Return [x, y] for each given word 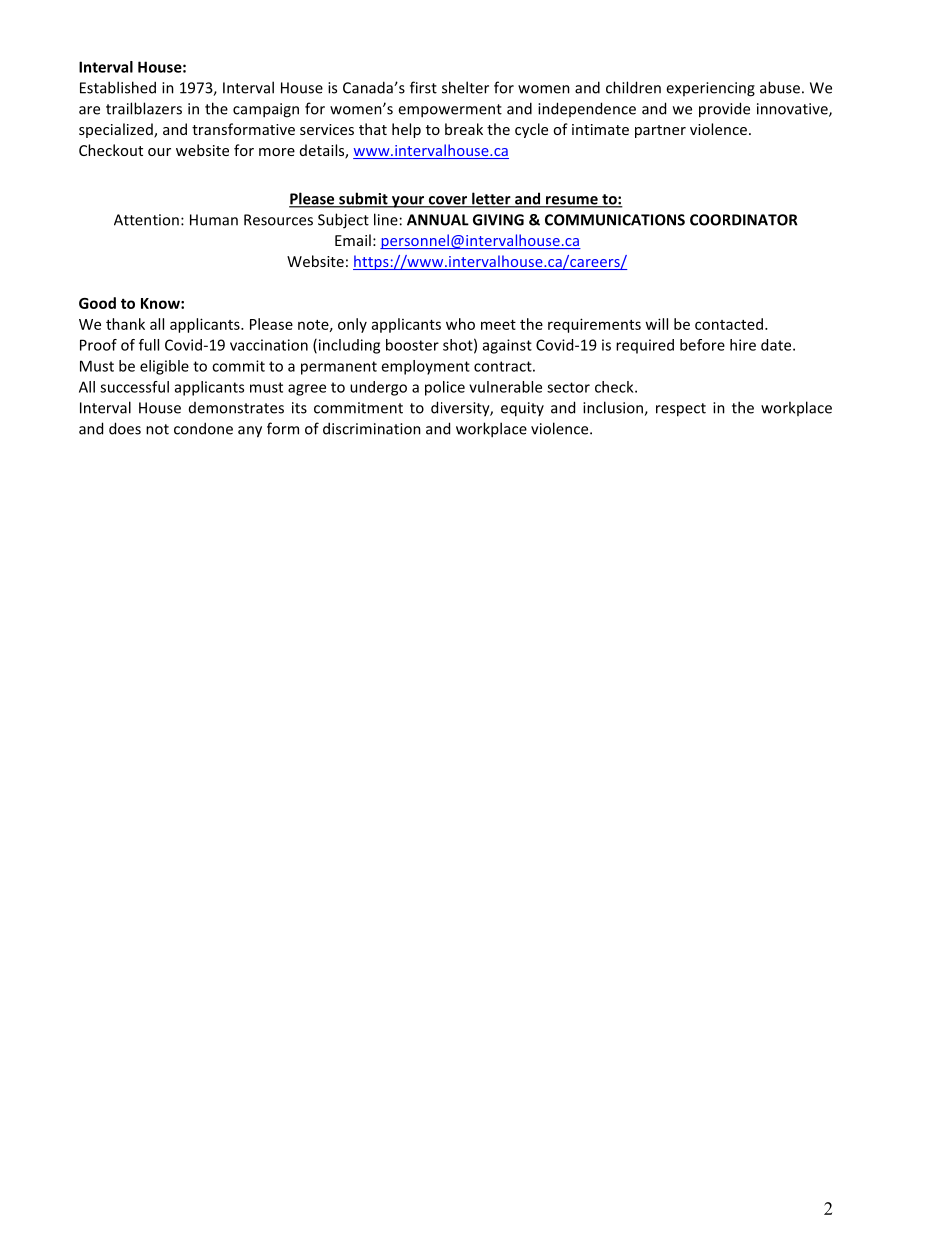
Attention [146, 220]
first [423, 87]
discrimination [372, 428]
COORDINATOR [744, 220]
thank [125, 324]
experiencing [710, 89]
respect [681, 410]
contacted [729, 324]
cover [448, 201]
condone [203, 428]
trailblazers [144, 108]
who [460, 324]
